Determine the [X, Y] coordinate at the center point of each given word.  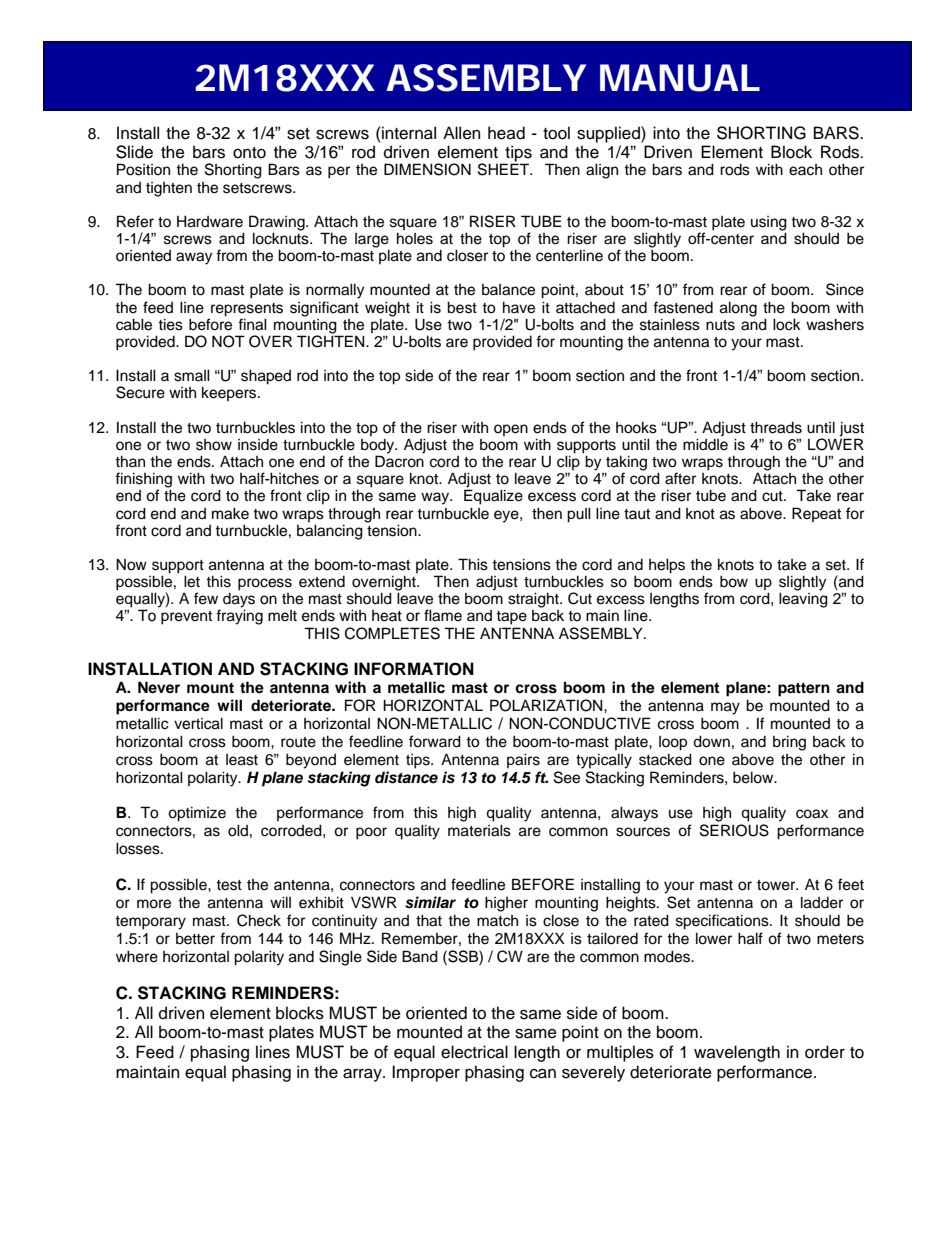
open [511, 430]
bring [789, 743]
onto [249, 153]
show [214, 445]
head [506, 133]
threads [776, 427]
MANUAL [680, 78]
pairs [523, 760]
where [137, 956]
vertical [198, 723]
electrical [474, 1052]
